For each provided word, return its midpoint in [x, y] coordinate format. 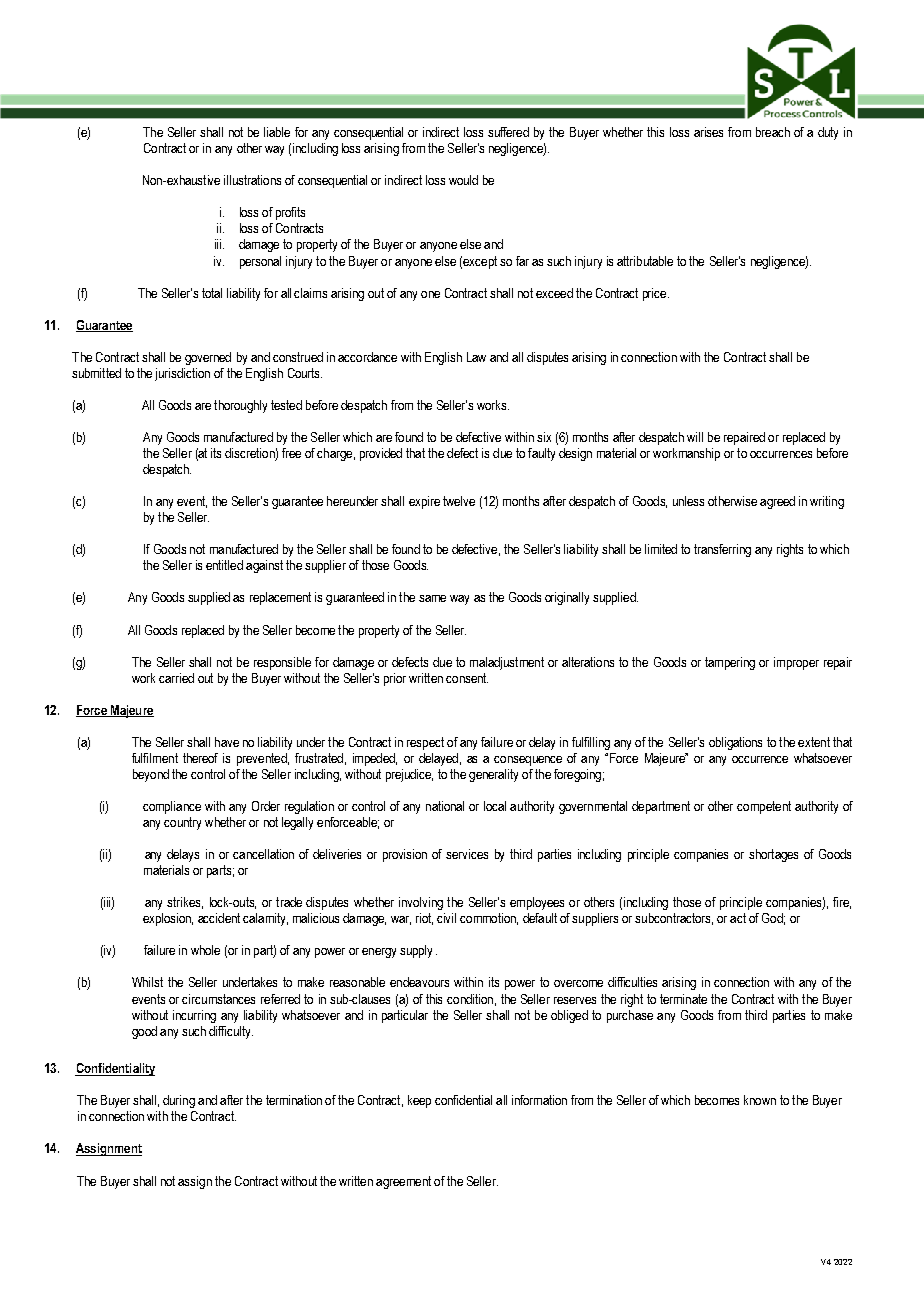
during [179, 1101]
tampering [730, 663]
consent [467, 678]
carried [176, 678]
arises [708, 132]
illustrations [252, 180]
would [463, 180]
